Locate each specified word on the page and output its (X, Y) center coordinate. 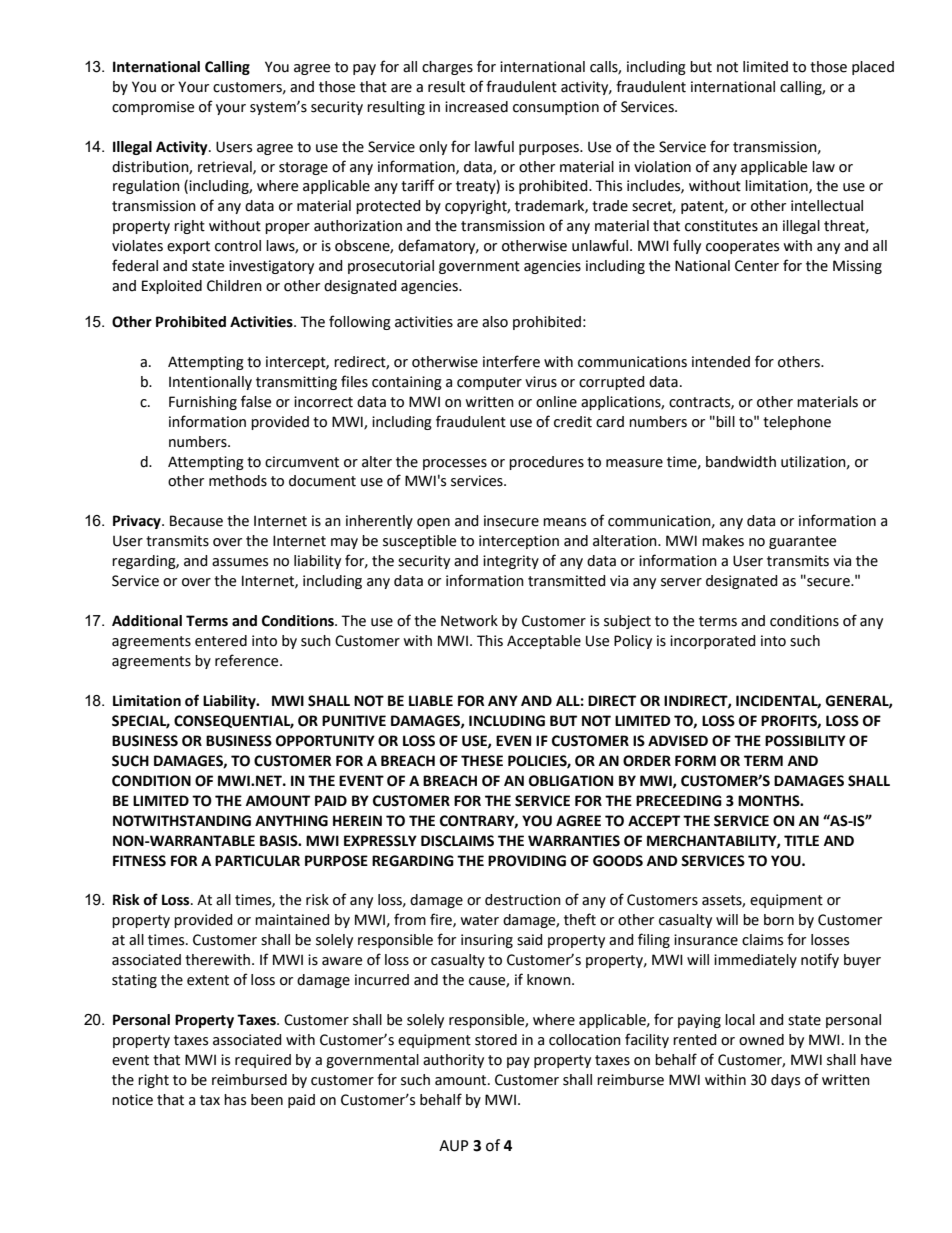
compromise (153, 108)
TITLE (801, 840)
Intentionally (210, 383)
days (785, 1081)
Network (469, 621)
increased (476, 107)
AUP (454, 1146)
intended (721, 362)
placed (873, 68)
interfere (511, 361)
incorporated (713, 642)
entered (221, 641)
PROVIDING (527, 861)
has (235, 1100)
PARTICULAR (257, 861)
